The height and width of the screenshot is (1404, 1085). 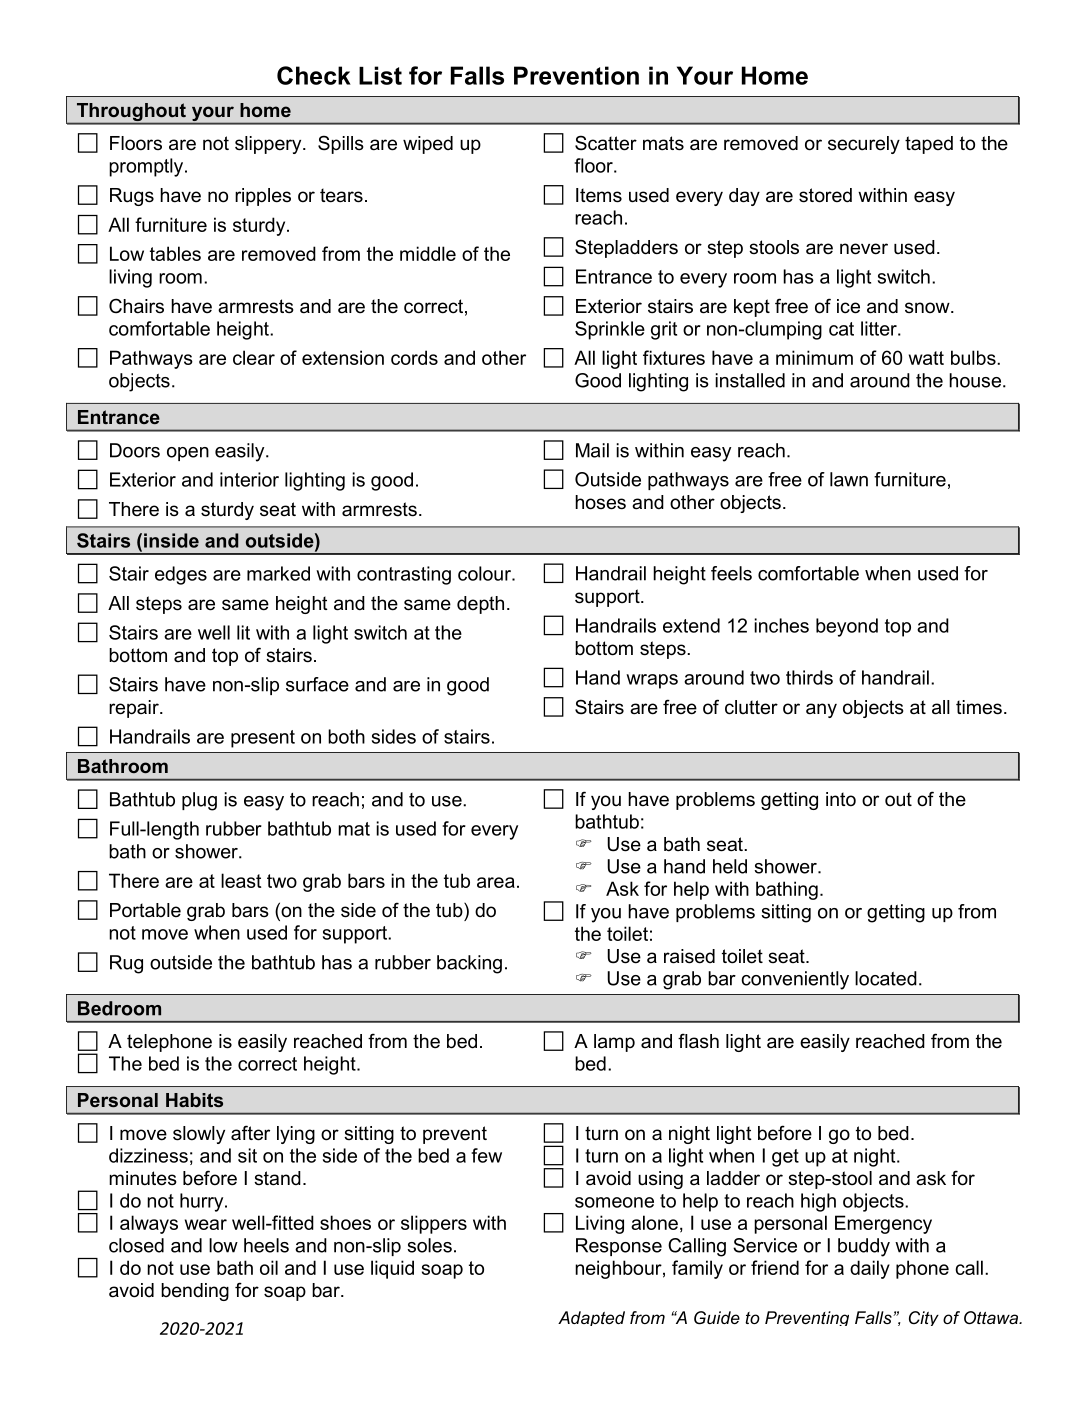 I want to click on securely, so click(x=864, y=145).
